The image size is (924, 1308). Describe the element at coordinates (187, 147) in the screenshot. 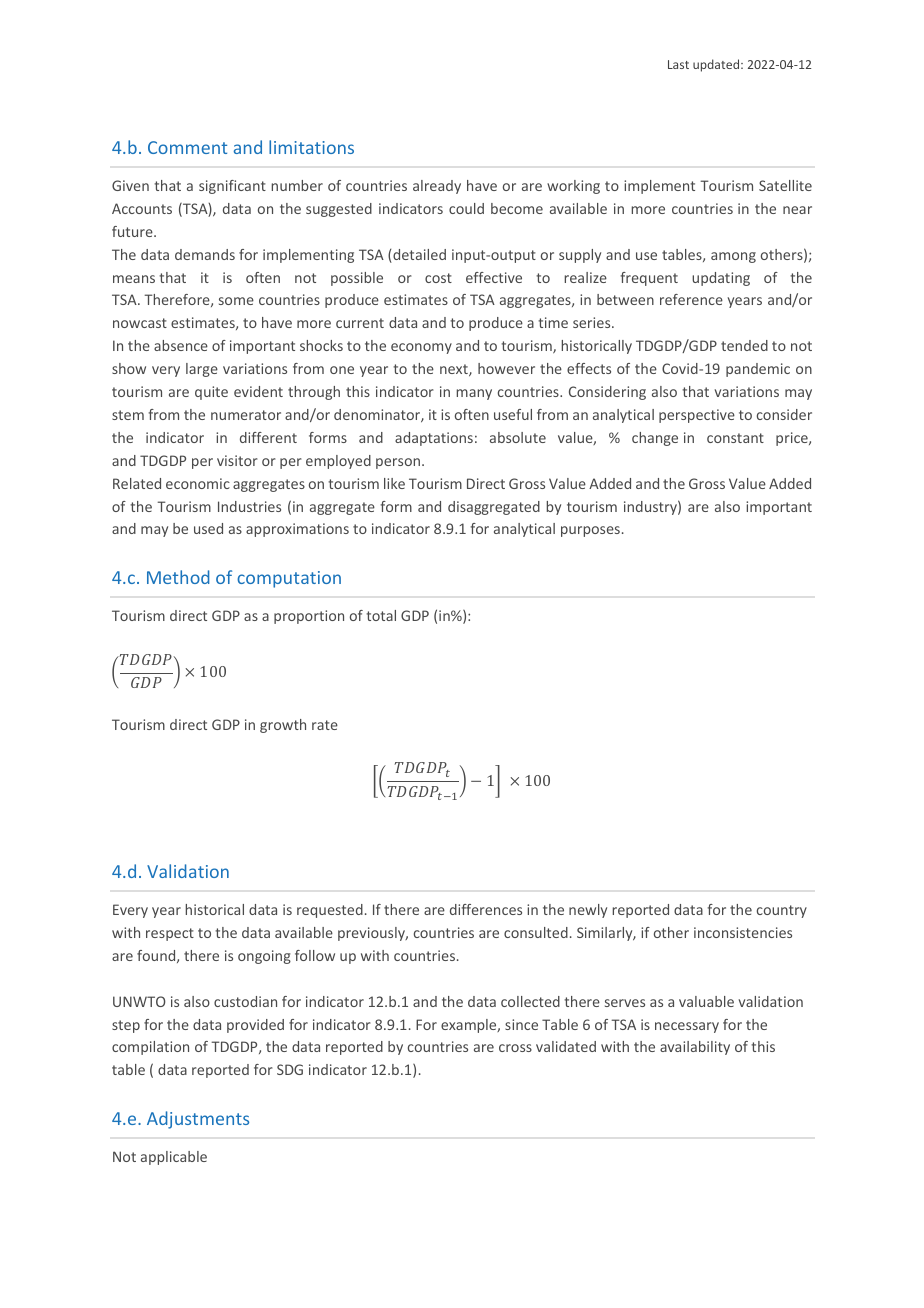

I see `Comment` at that location.
